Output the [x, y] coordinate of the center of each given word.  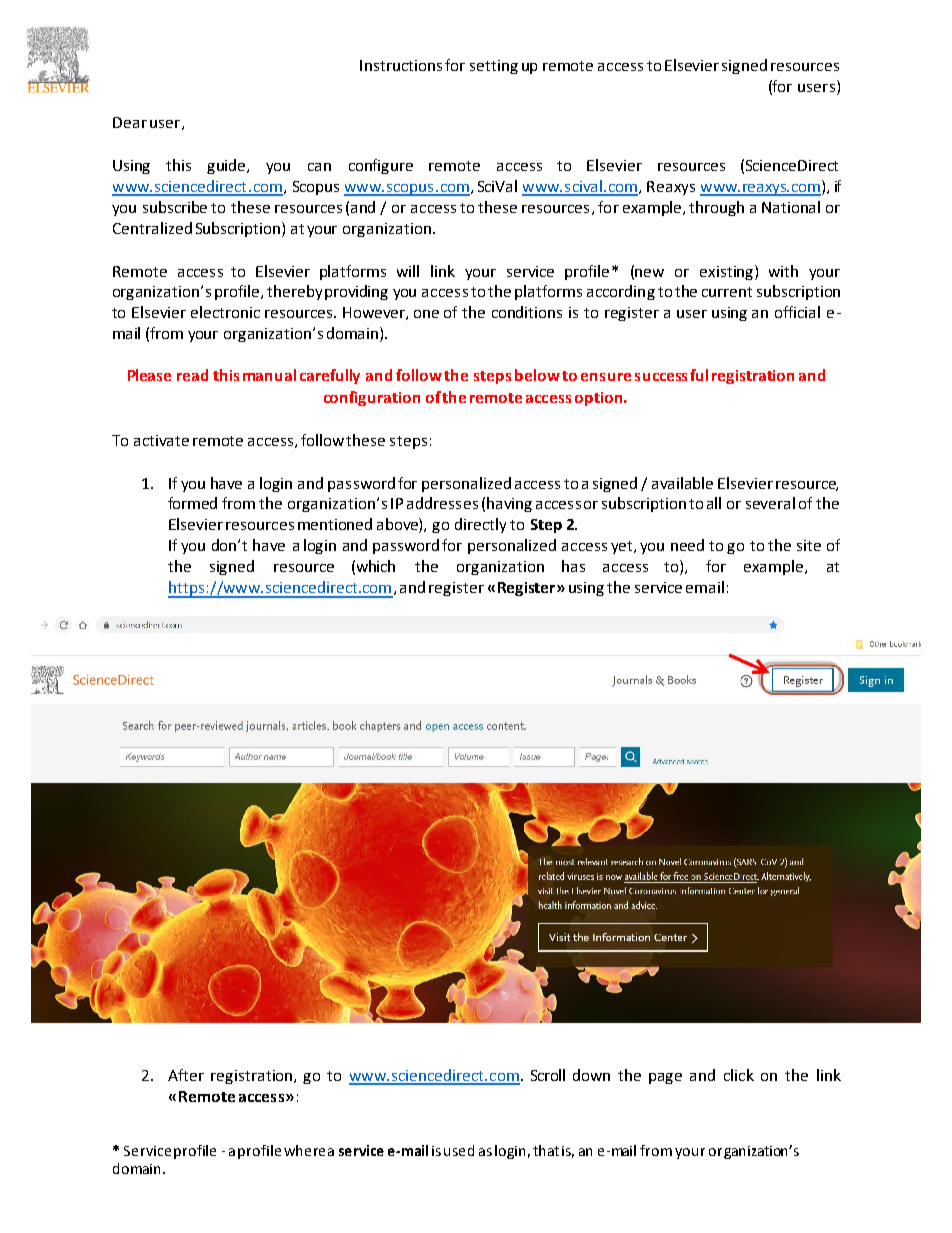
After [186, 1075]
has [573, 566]
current [727, 292]
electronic [225, 312]
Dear [130, 122]
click [739, 1075]
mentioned [335, 524]
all [714, 503]
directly [480, 525]
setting [494, 67]
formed [192, 503]
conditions [527, 312]
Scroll [548, 1075]
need [687, 545]
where [304, 1150]
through [716, 208]
